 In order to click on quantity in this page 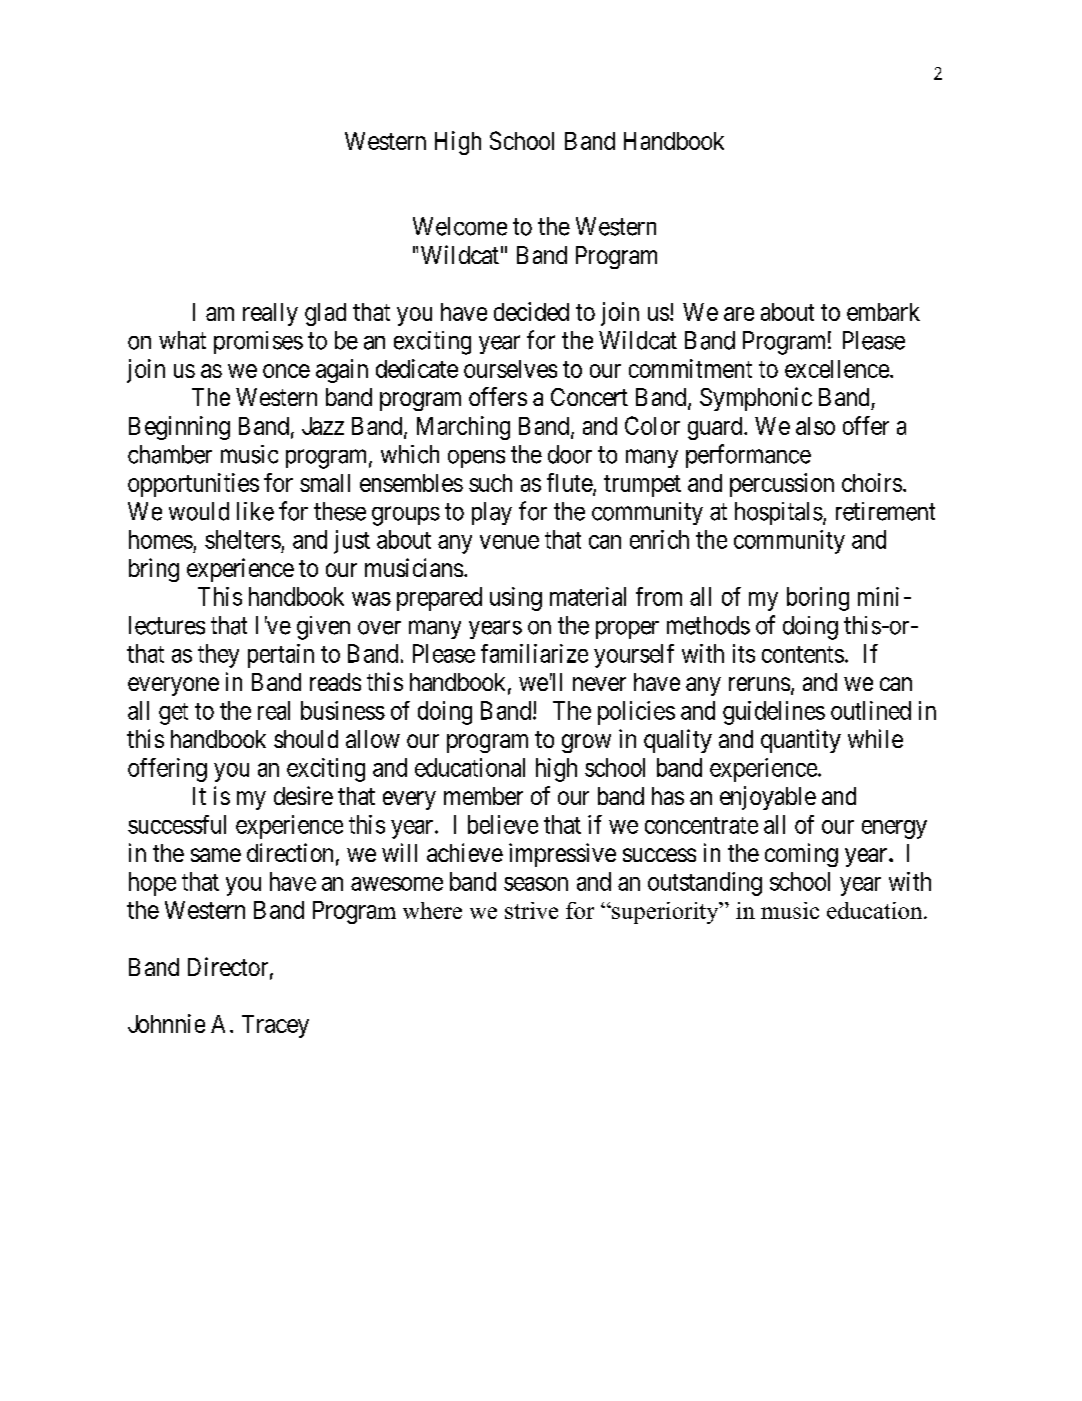, I will do `click(801, 741)`.
